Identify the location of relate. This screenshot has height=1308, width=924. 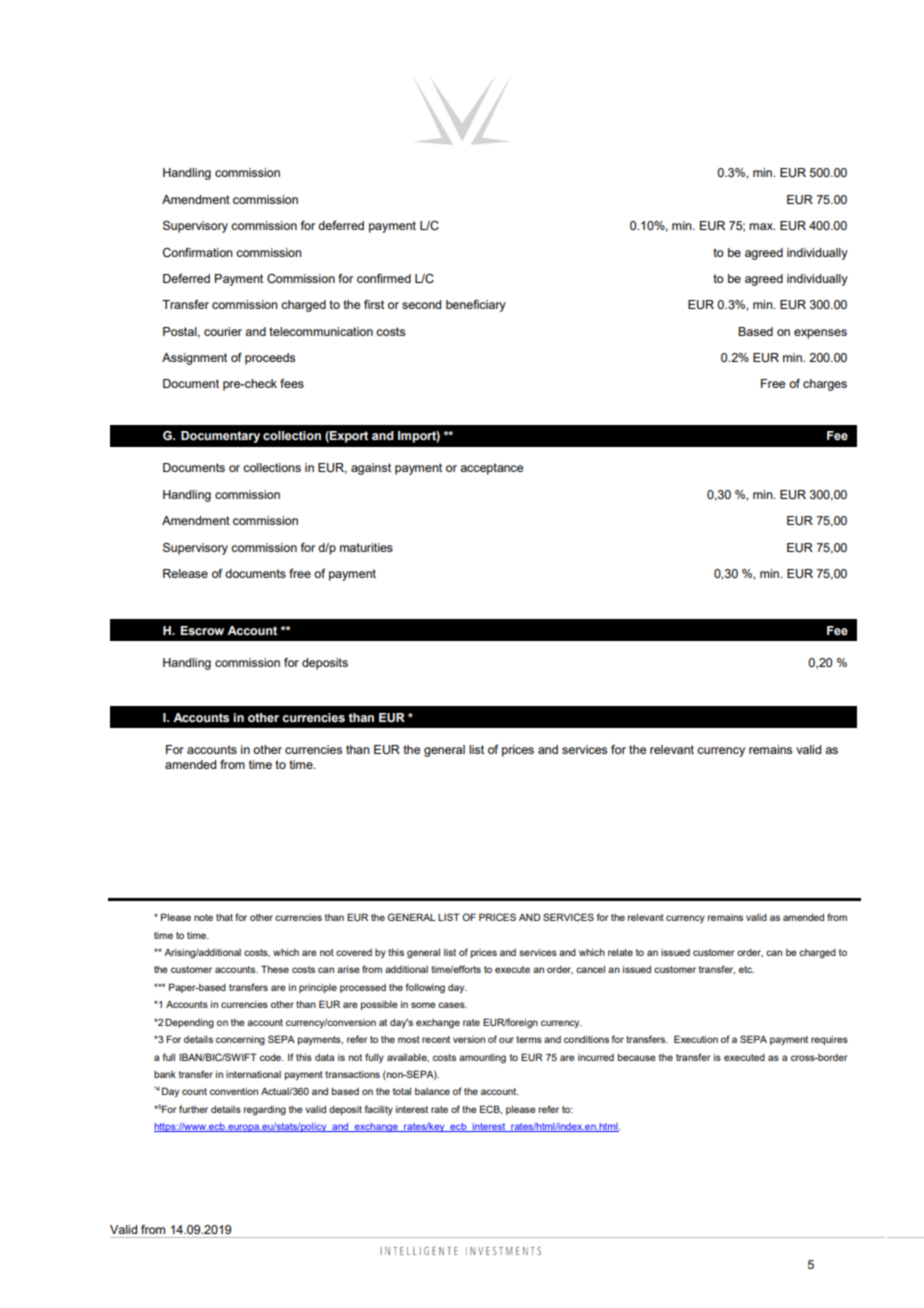
(620, 952).
